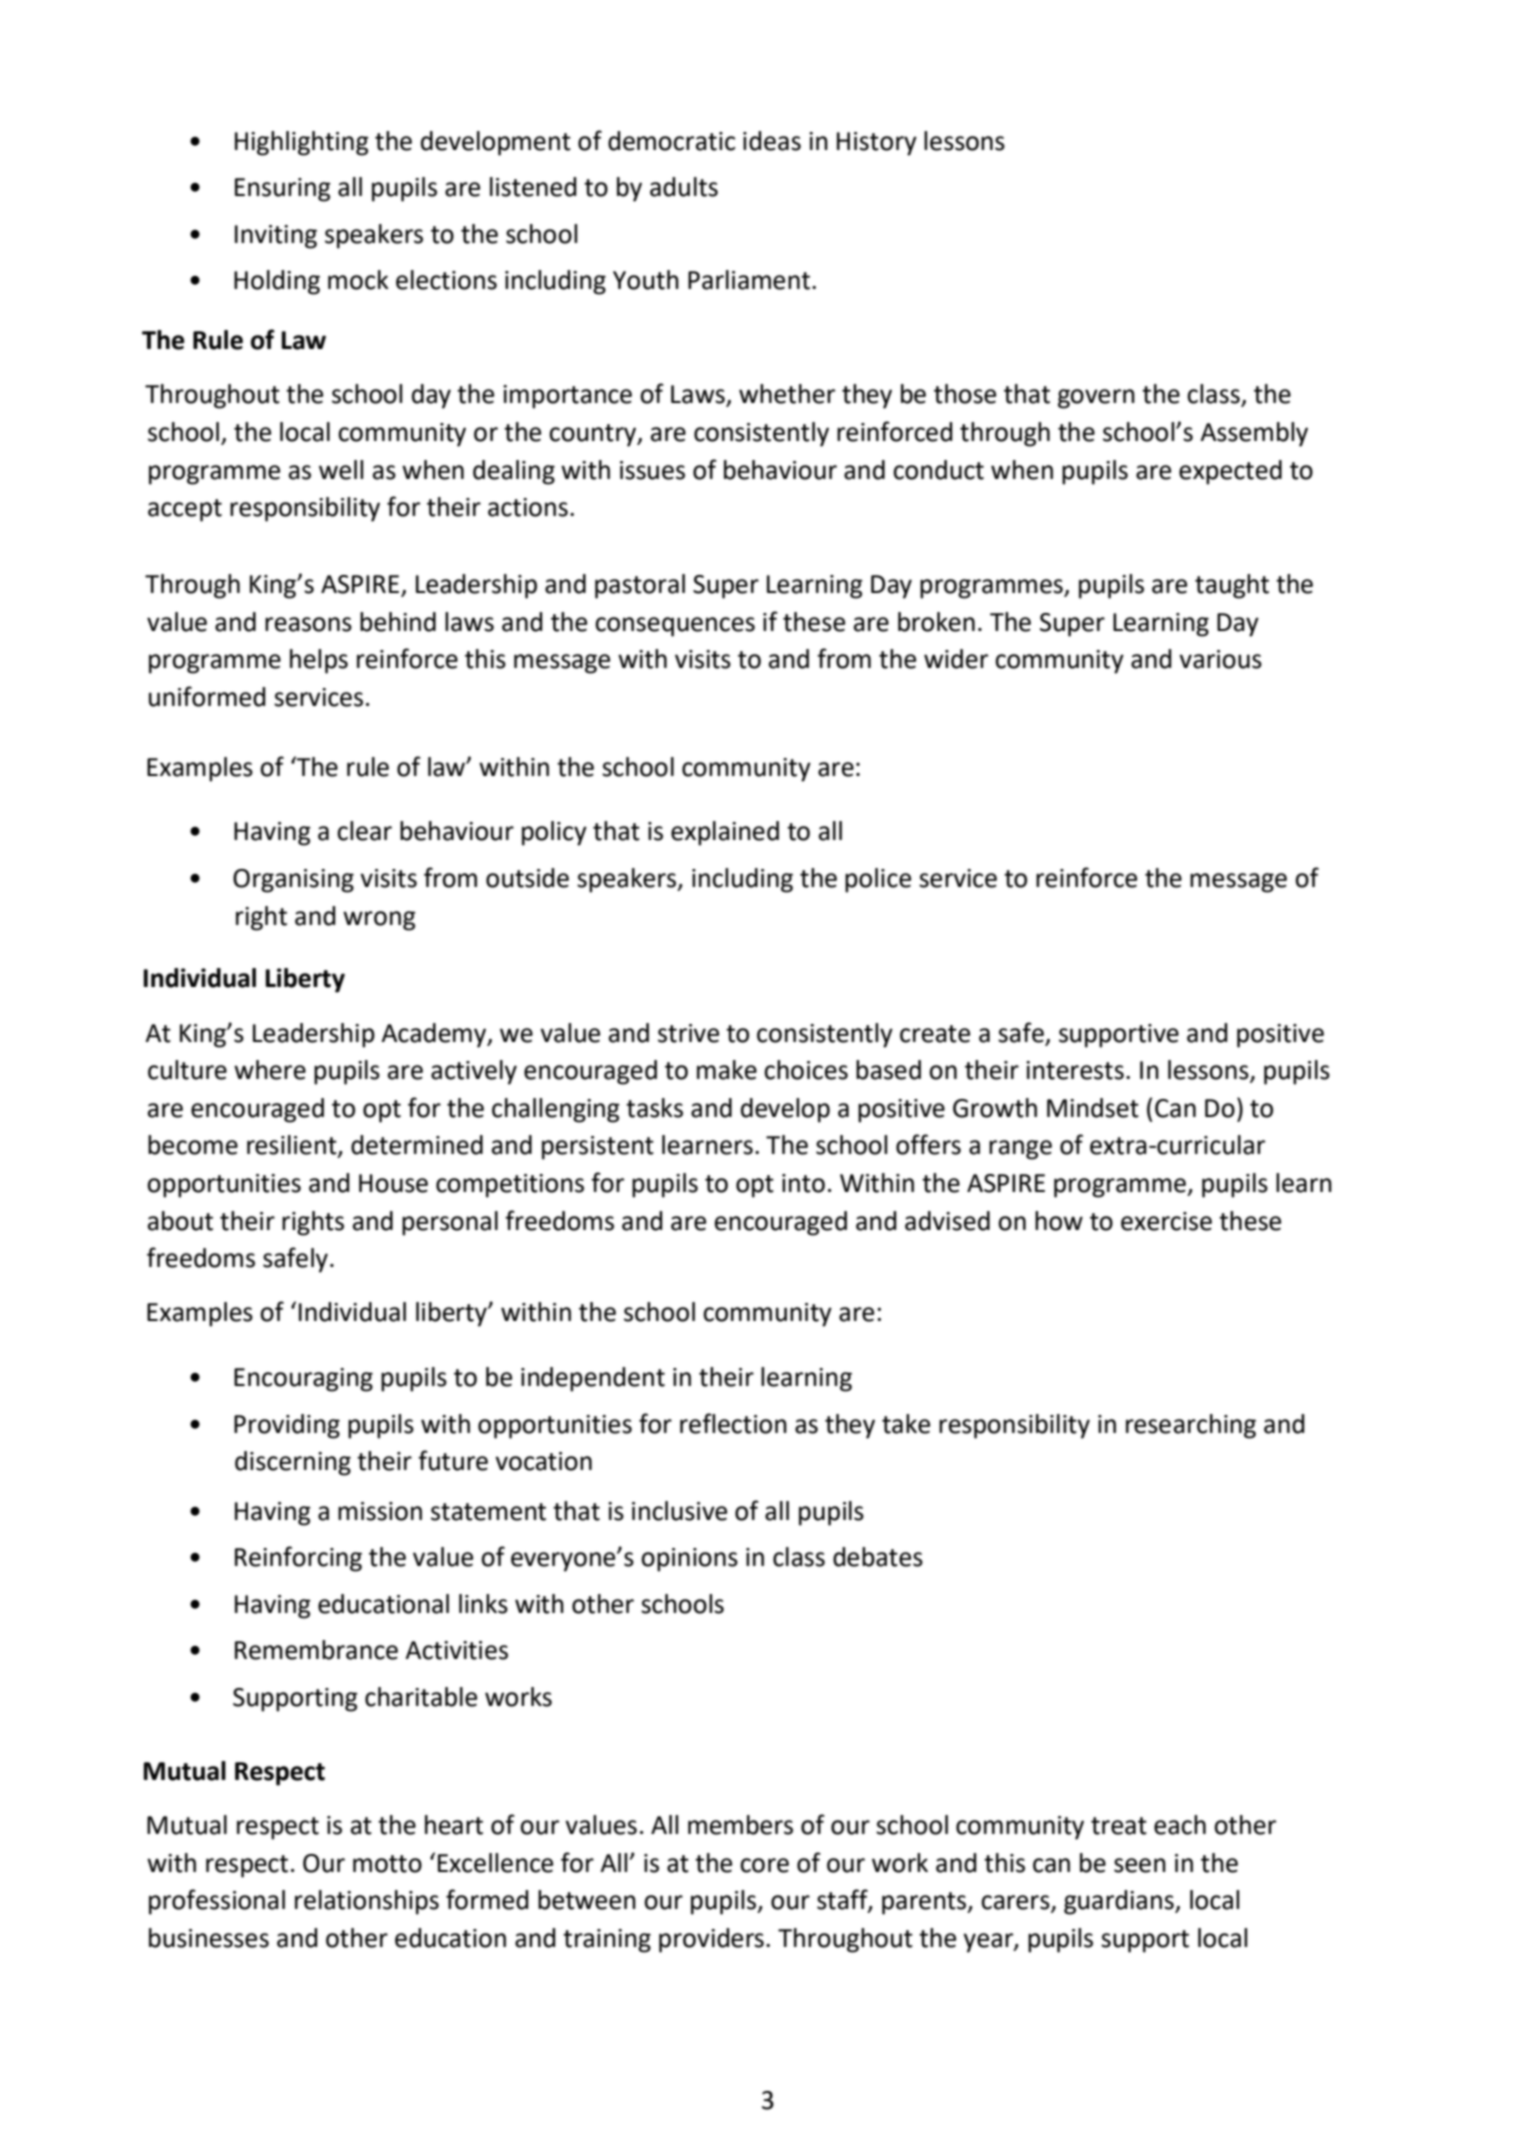  What do you see at coordinates (308, 624) in the screenshot?
I see `reasons` at bounding box center [308, 624].
